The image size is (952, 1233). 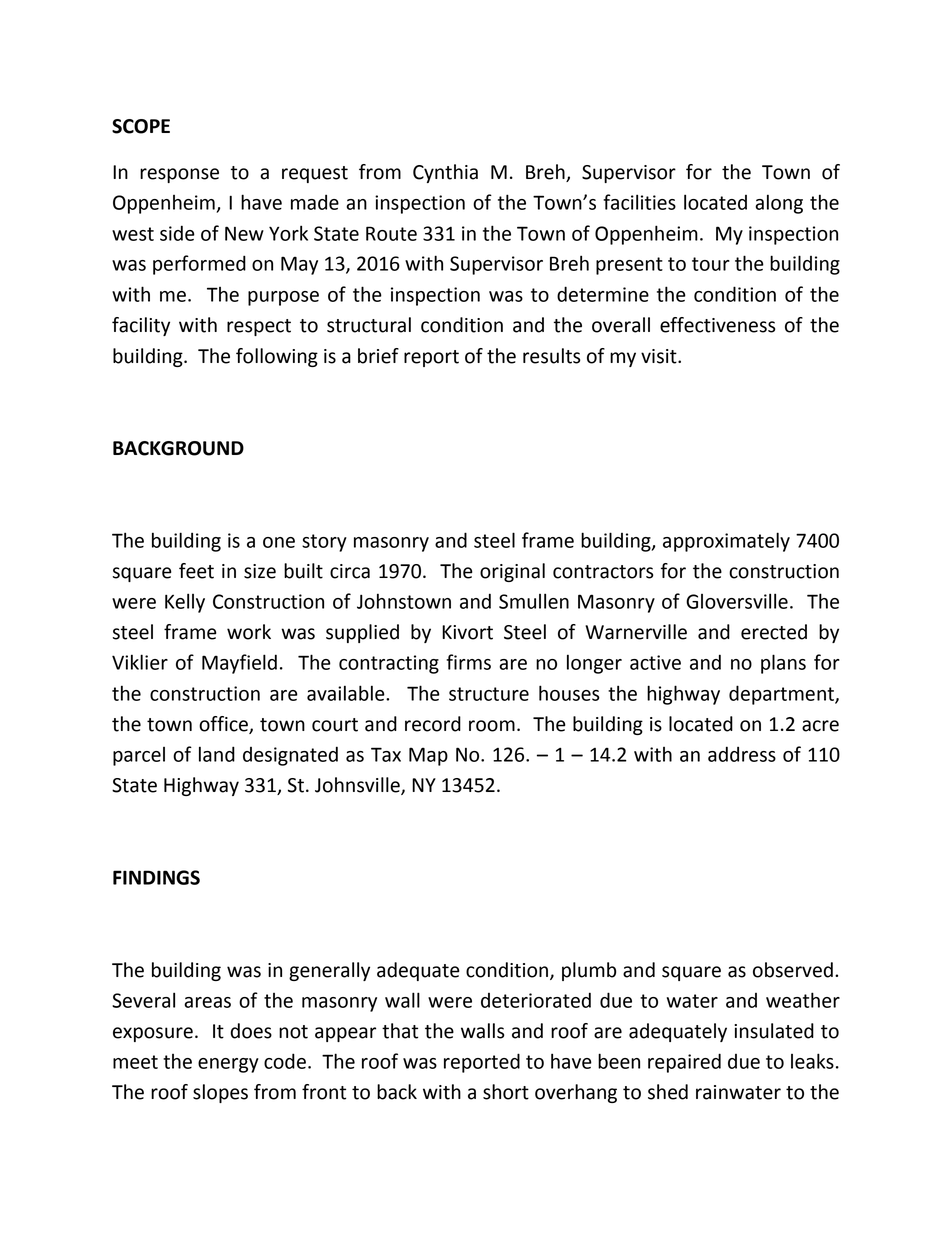 I want to click on along, so click(x=779, y=204).
